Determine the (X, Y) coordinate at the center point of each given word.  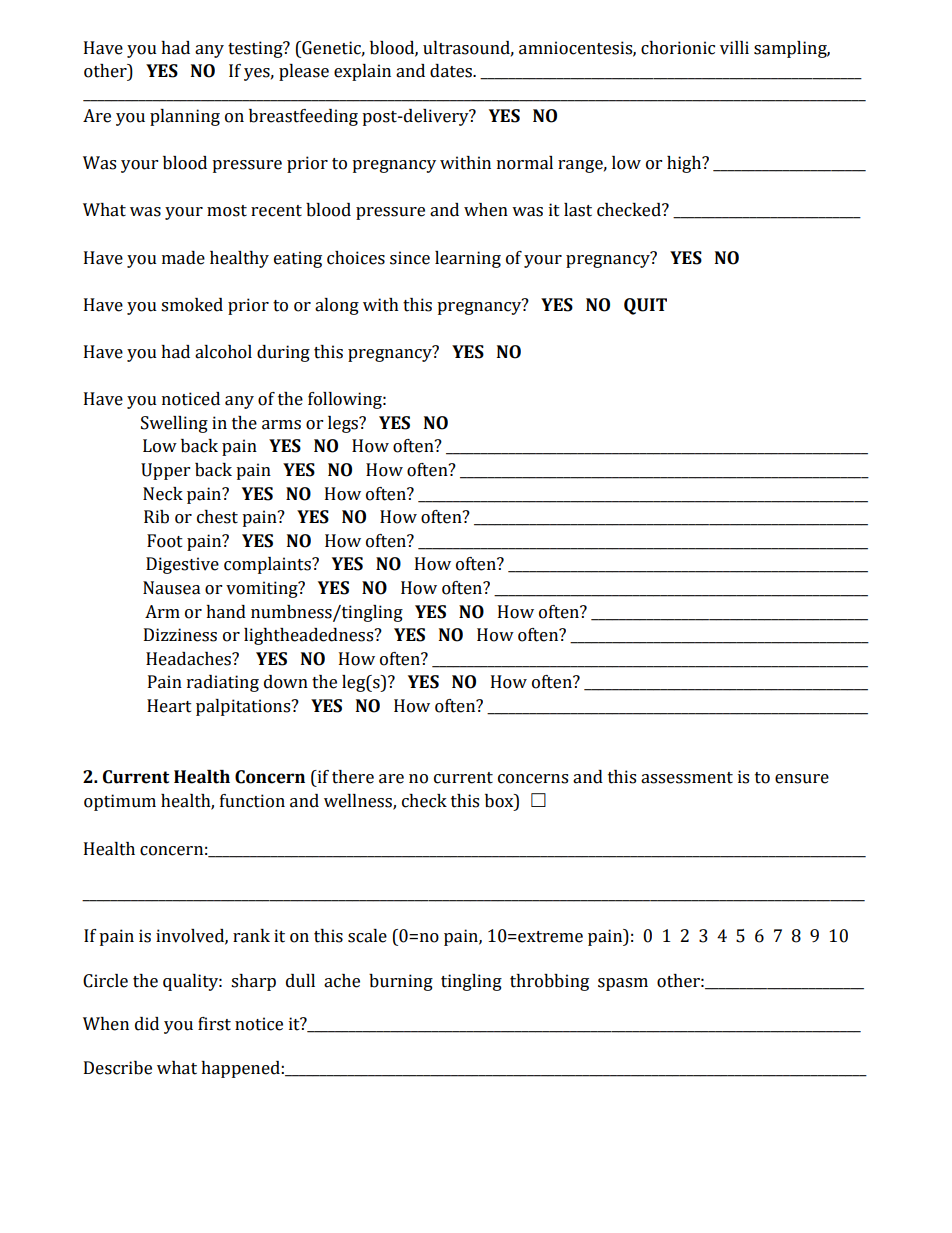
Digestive (182, 565)
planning (185, 117)
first (214, 1024)
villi (734, 48)
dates (452, 71)
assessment (687, 778)
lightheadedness (310, 636)
